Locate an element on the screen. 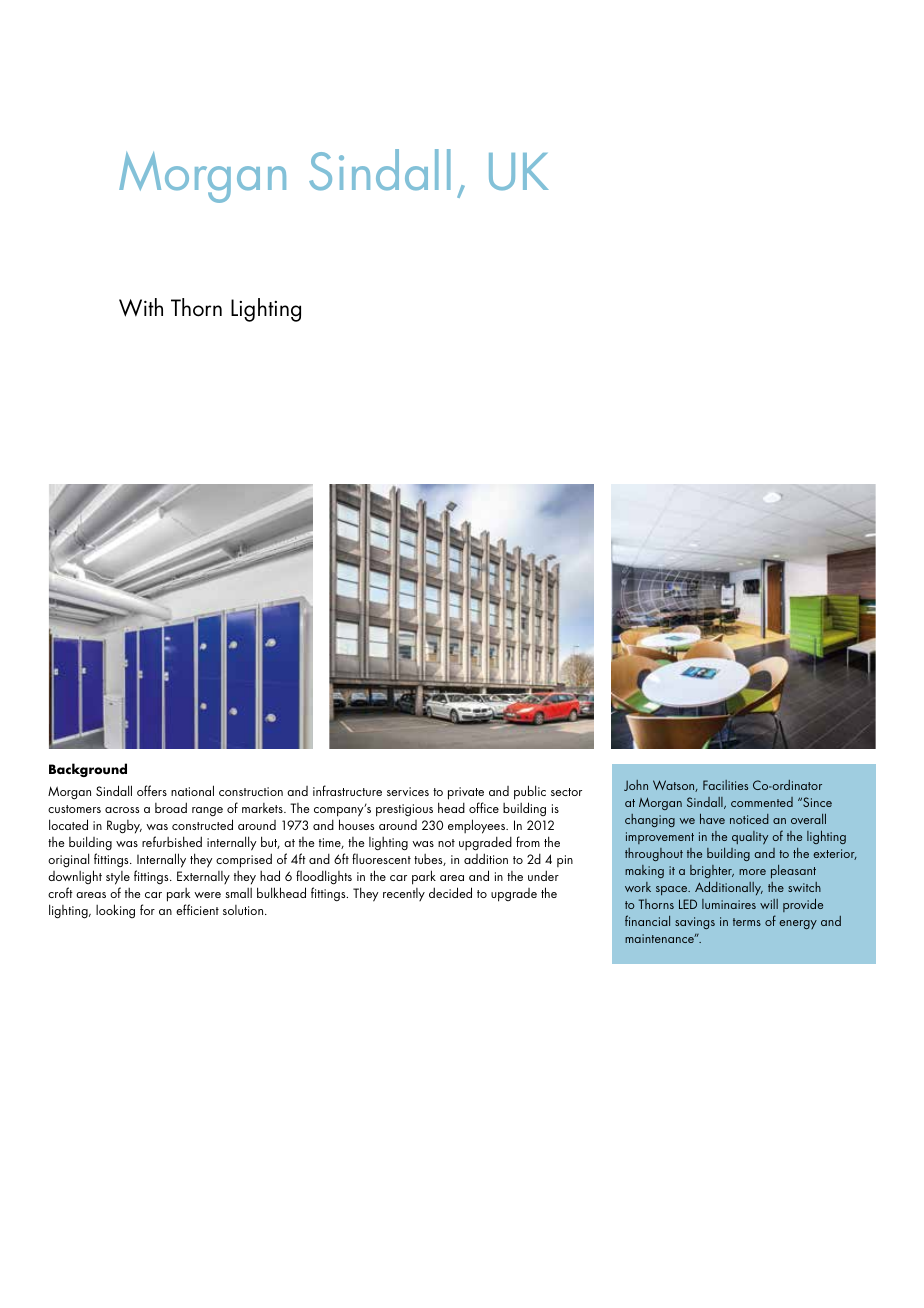  Facilities is located at coordinates (725, 785).
